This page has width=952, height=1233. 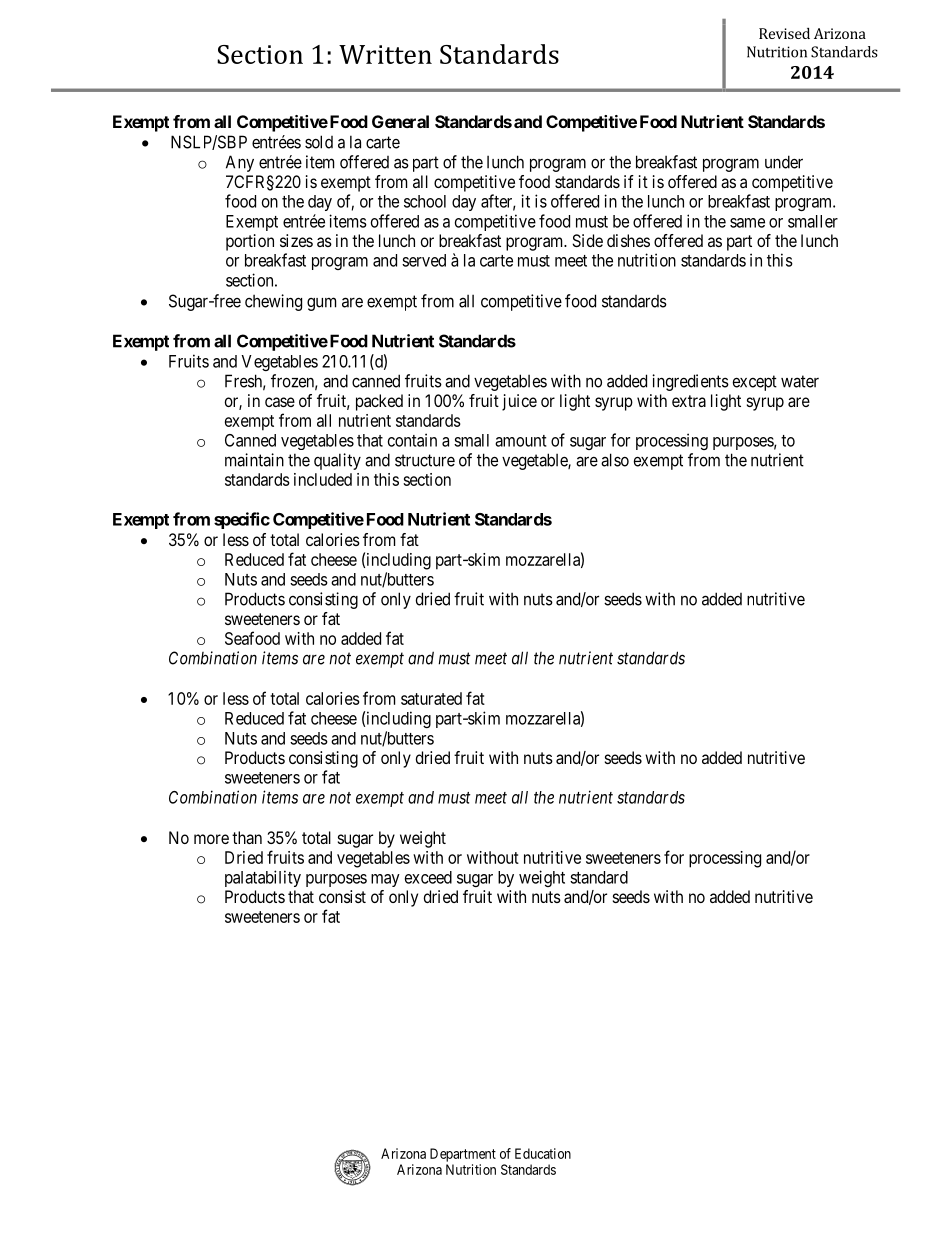 What do you see at coordinates (755, 383) in the page?
I see `except` at bounding box center [755, 383].
